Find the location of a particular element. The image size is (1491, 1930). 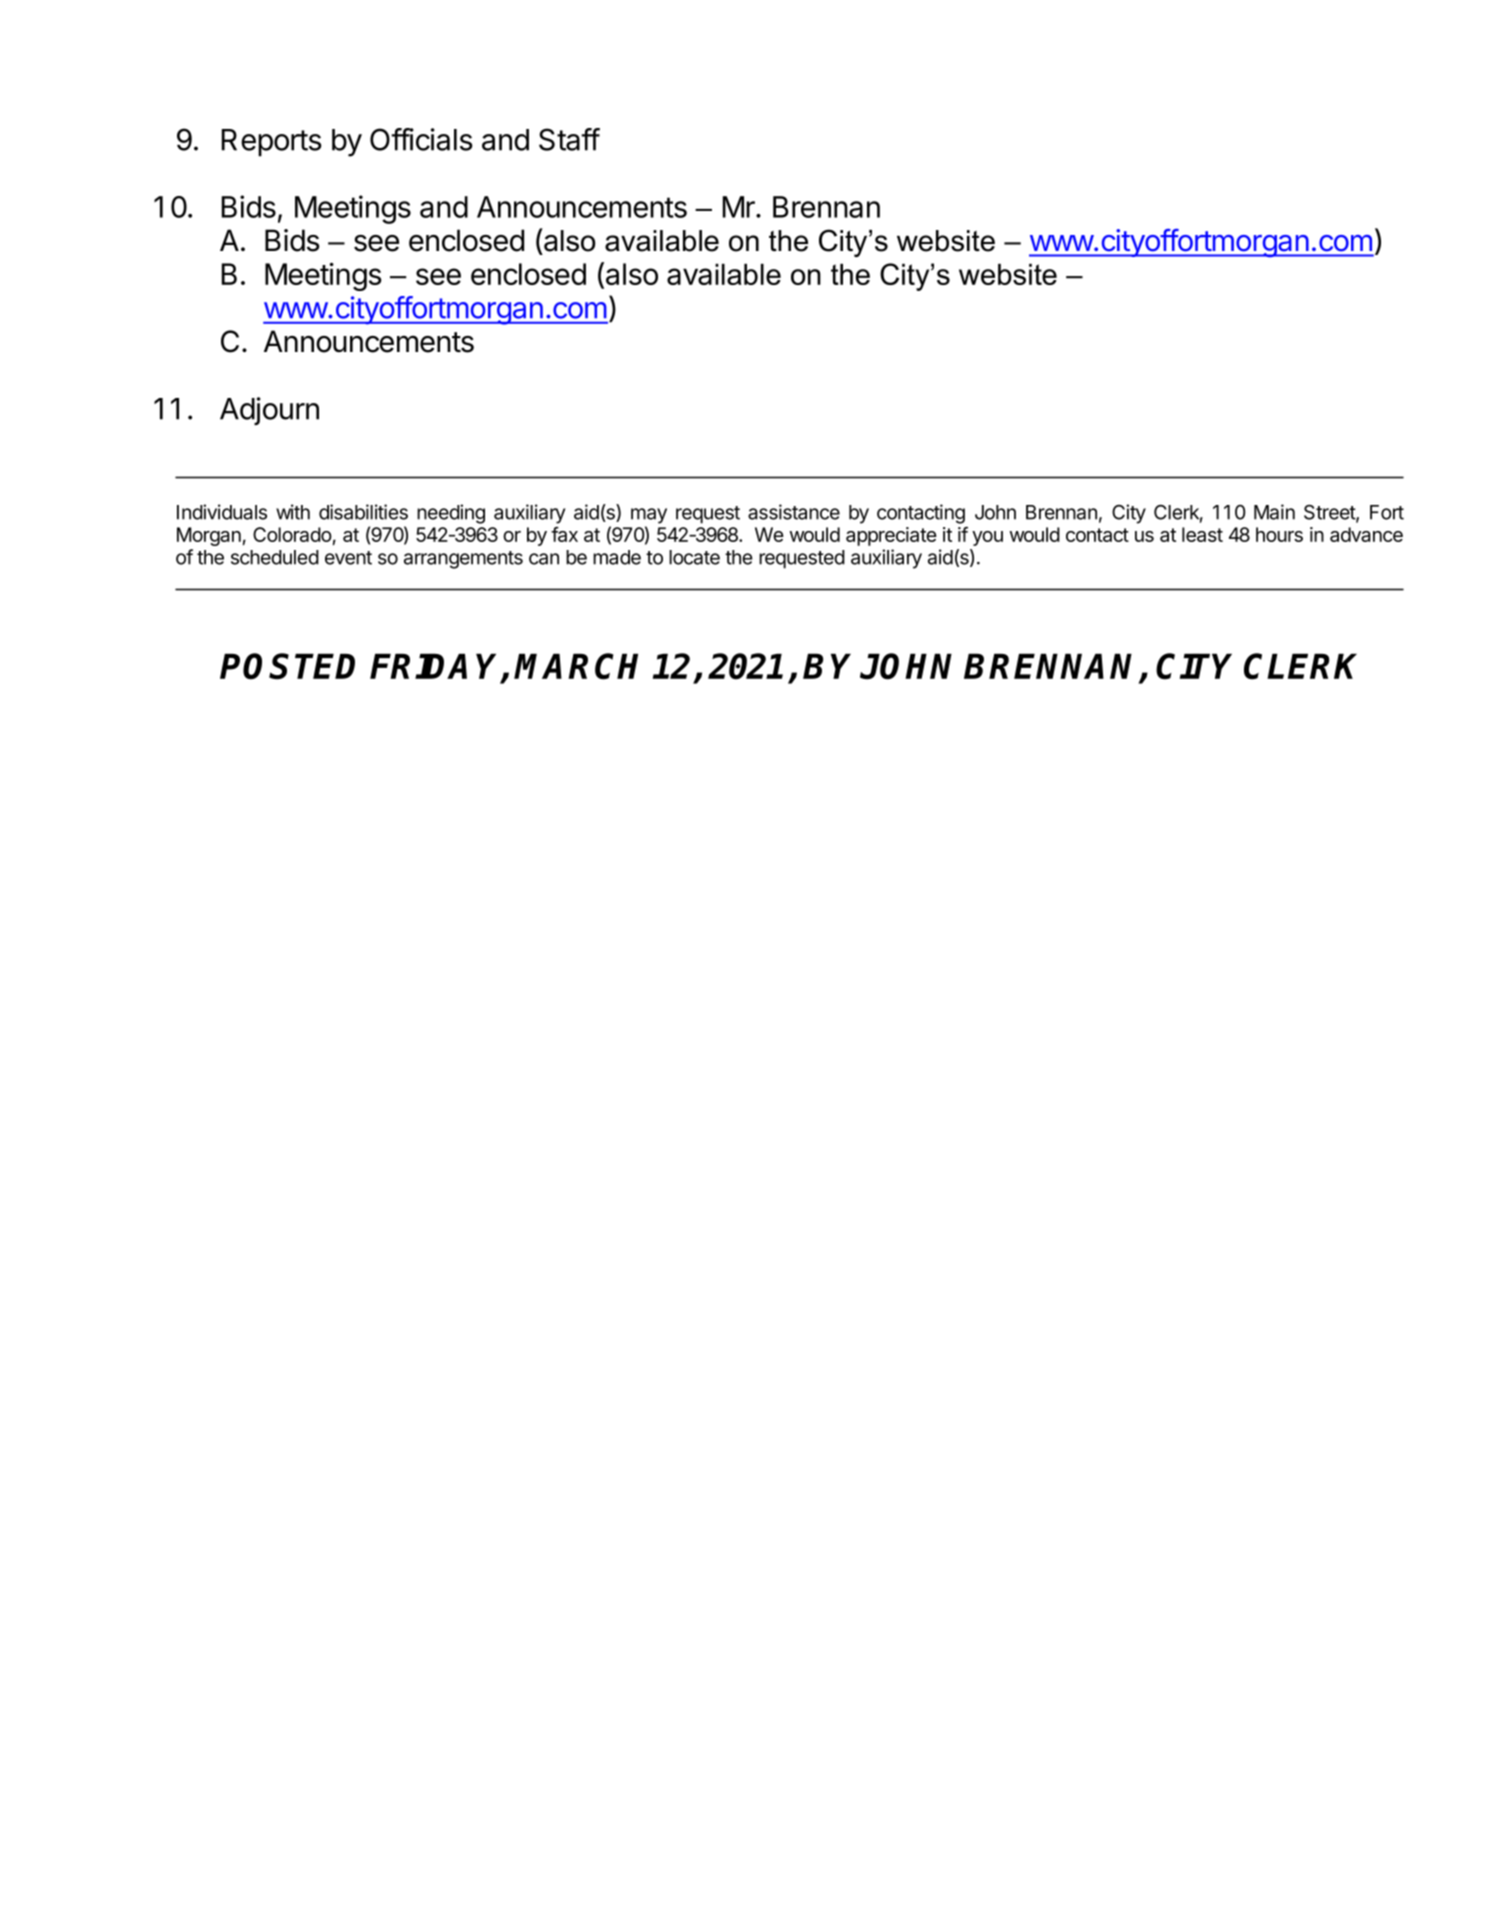

event is located at coordinates (348, 558).
